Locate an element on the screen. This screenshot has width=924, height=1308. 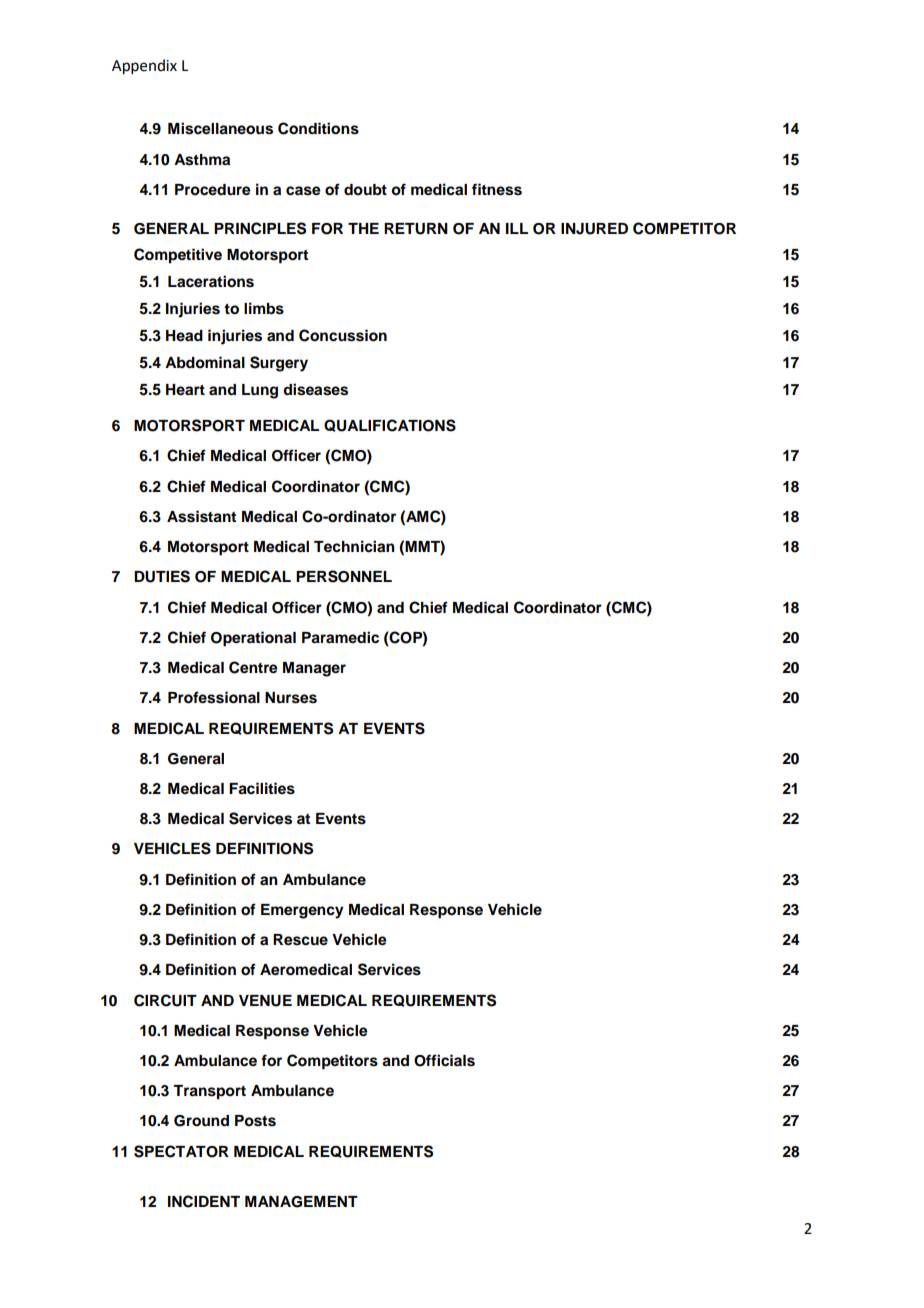
Emergency is located at coordinates (302, 911).
